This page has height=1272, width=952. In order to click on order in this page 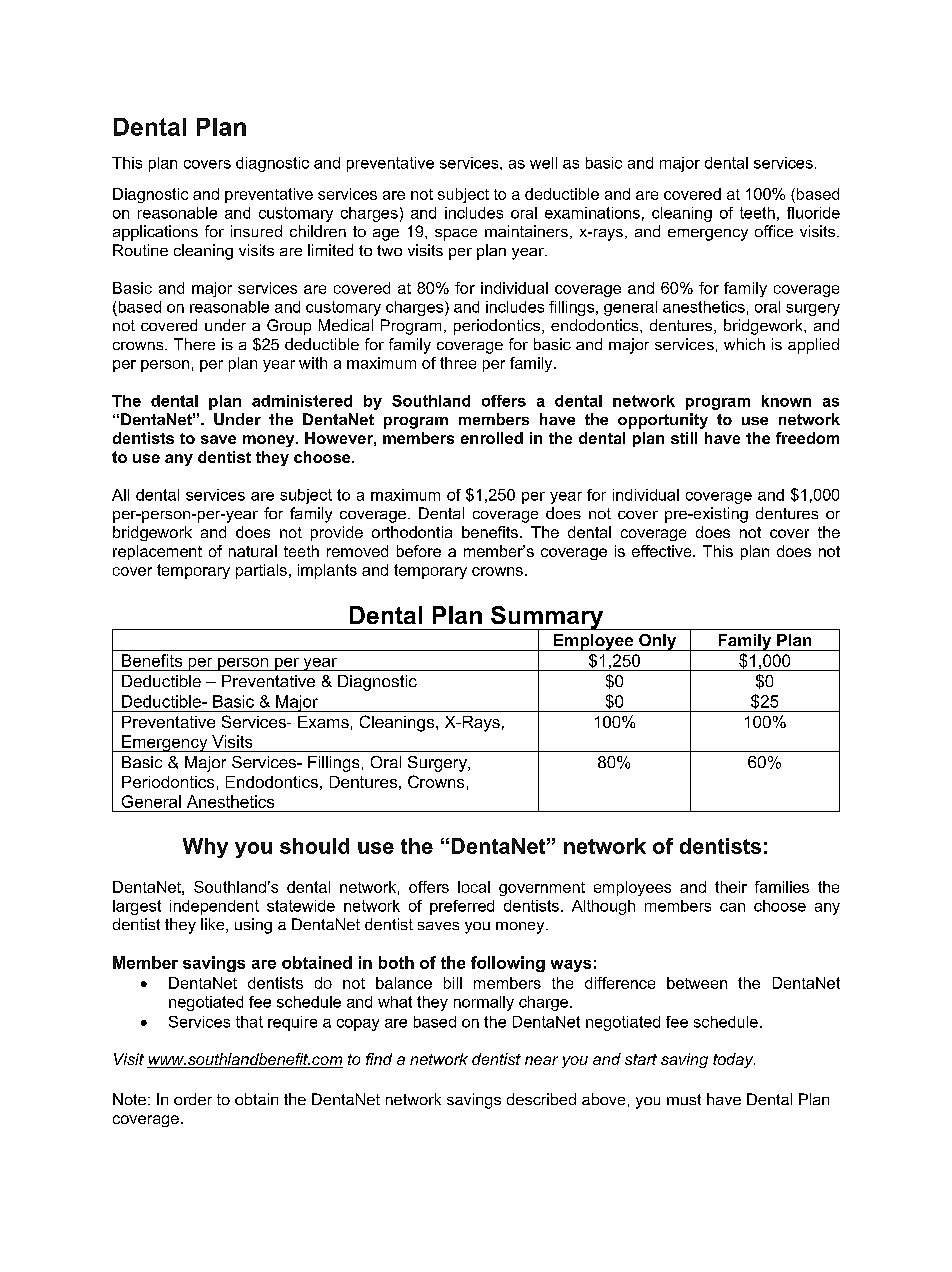, I will do `click(193, 1099)`.
